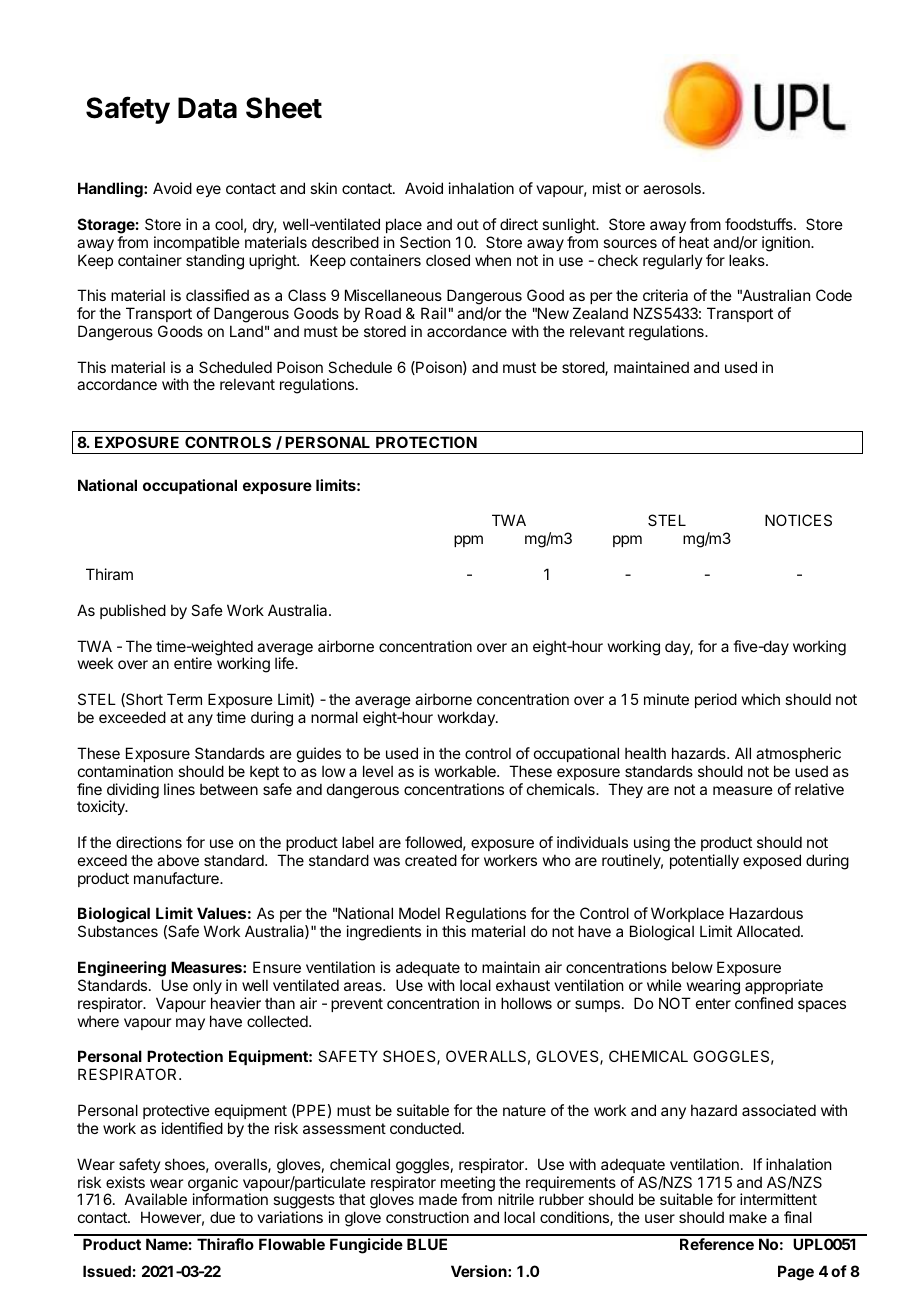 The width and height of the image is (924, 1308). What do you see at coordinates (431, 860) in the image?
I see `created` at bounding box center [431, 860].
